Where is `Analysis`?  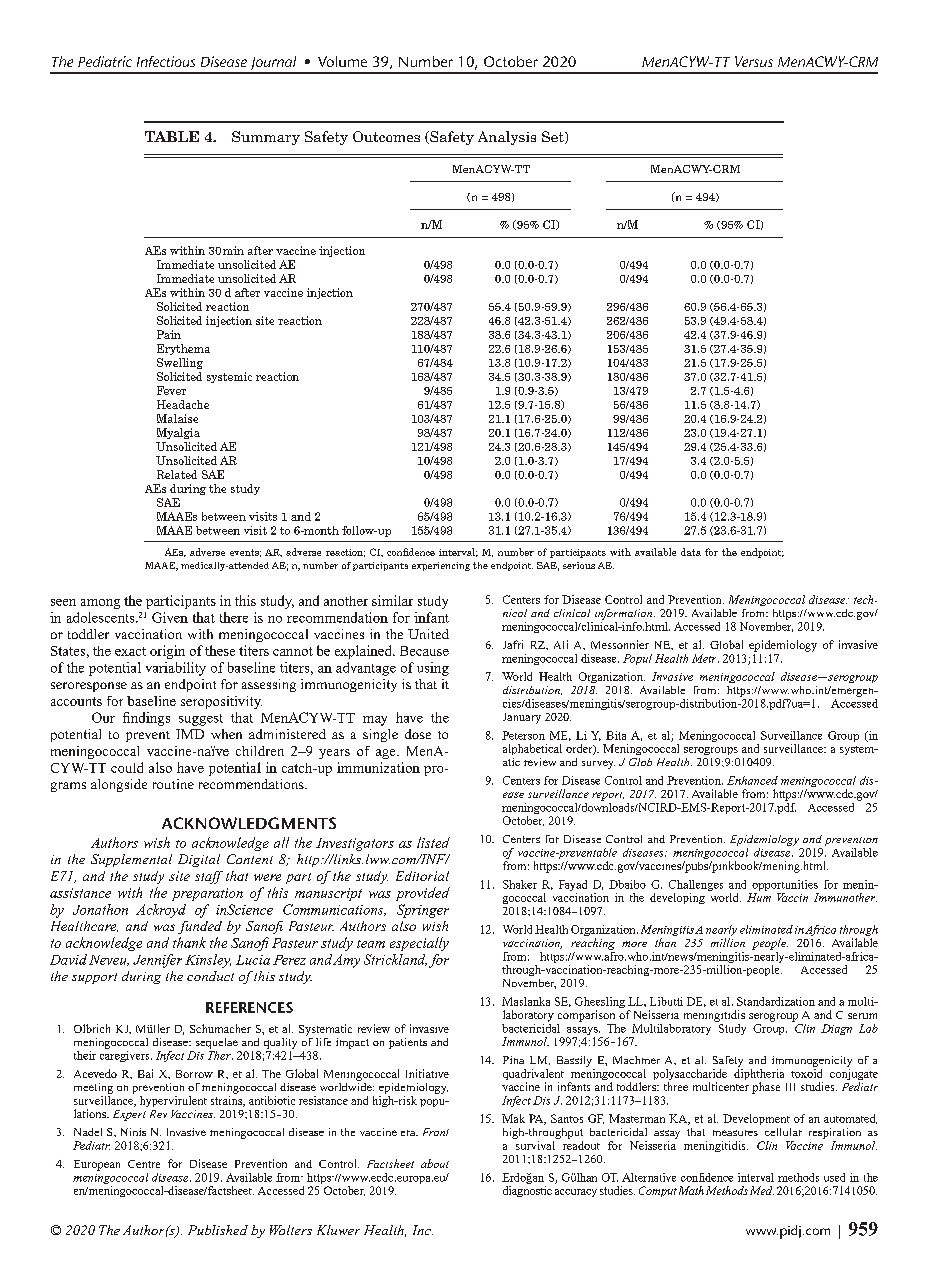
Analysis is located at coordinates (507, 138).
